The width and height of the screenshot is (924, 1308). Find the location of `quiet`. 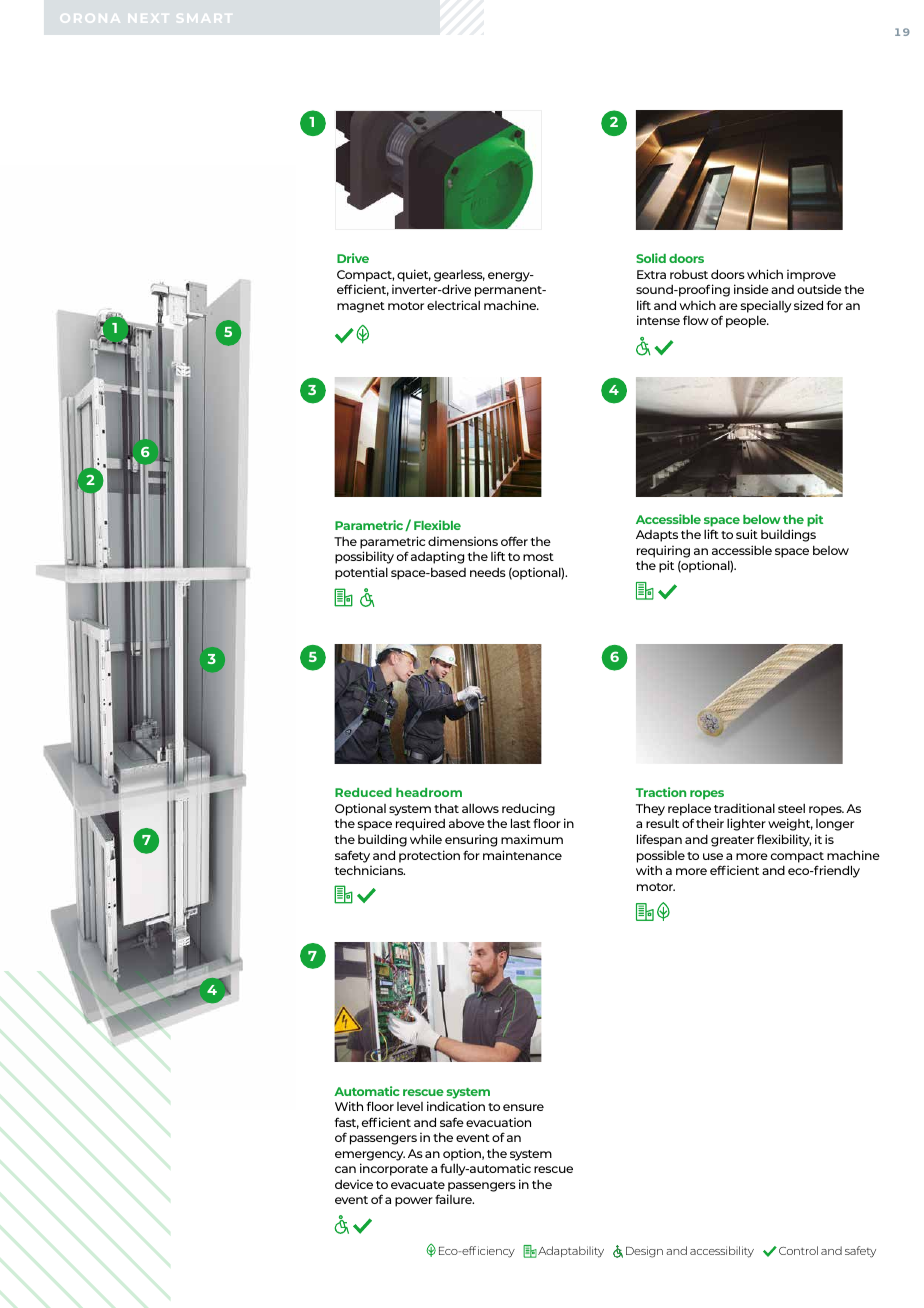

quiet is located at coordinates (414, 275).
